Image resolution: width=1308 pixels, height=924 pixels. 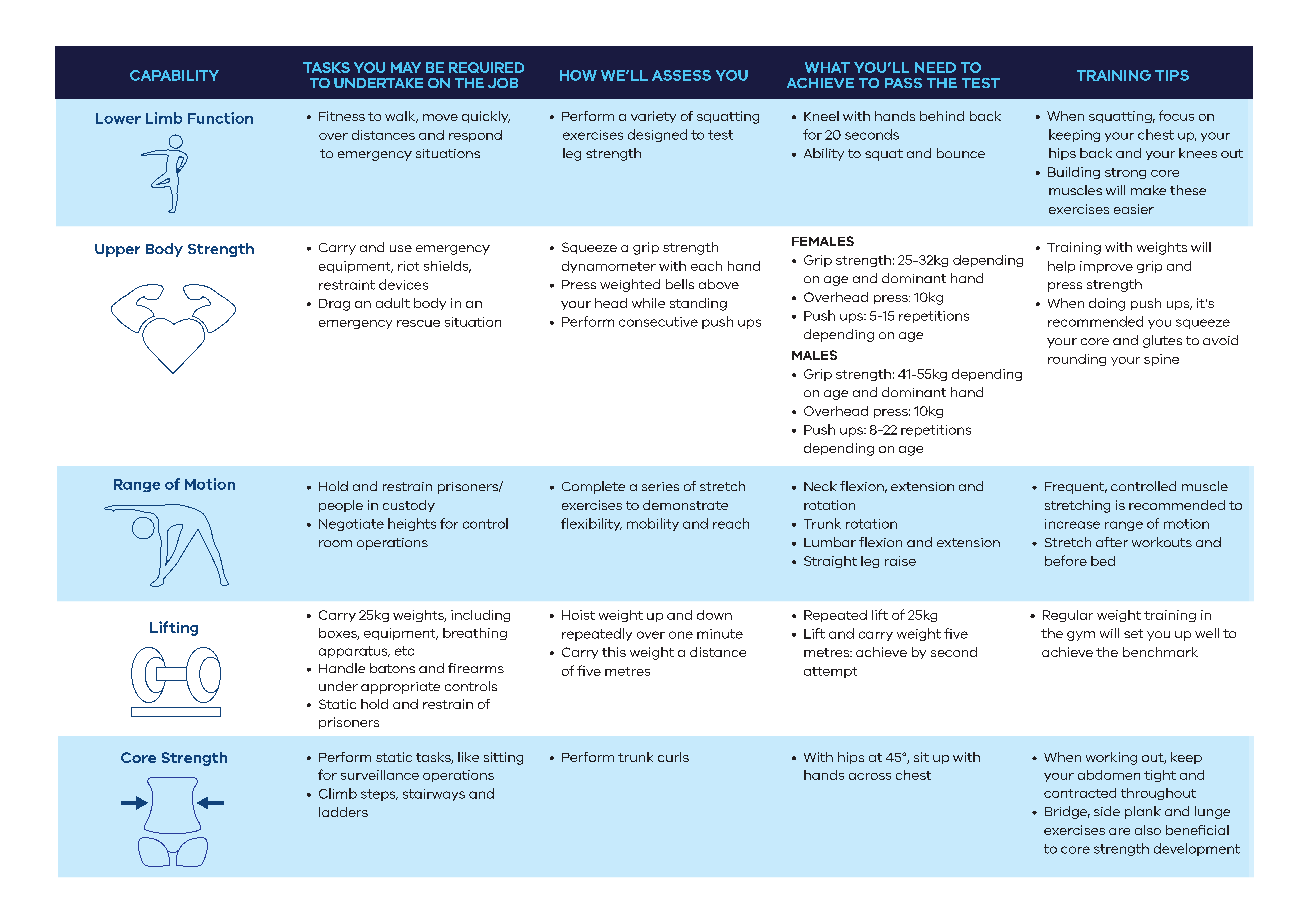 What do you see at coordinates (1119, 831) in the screenshot?
I see `are` at bounding box center [1119, 831].
